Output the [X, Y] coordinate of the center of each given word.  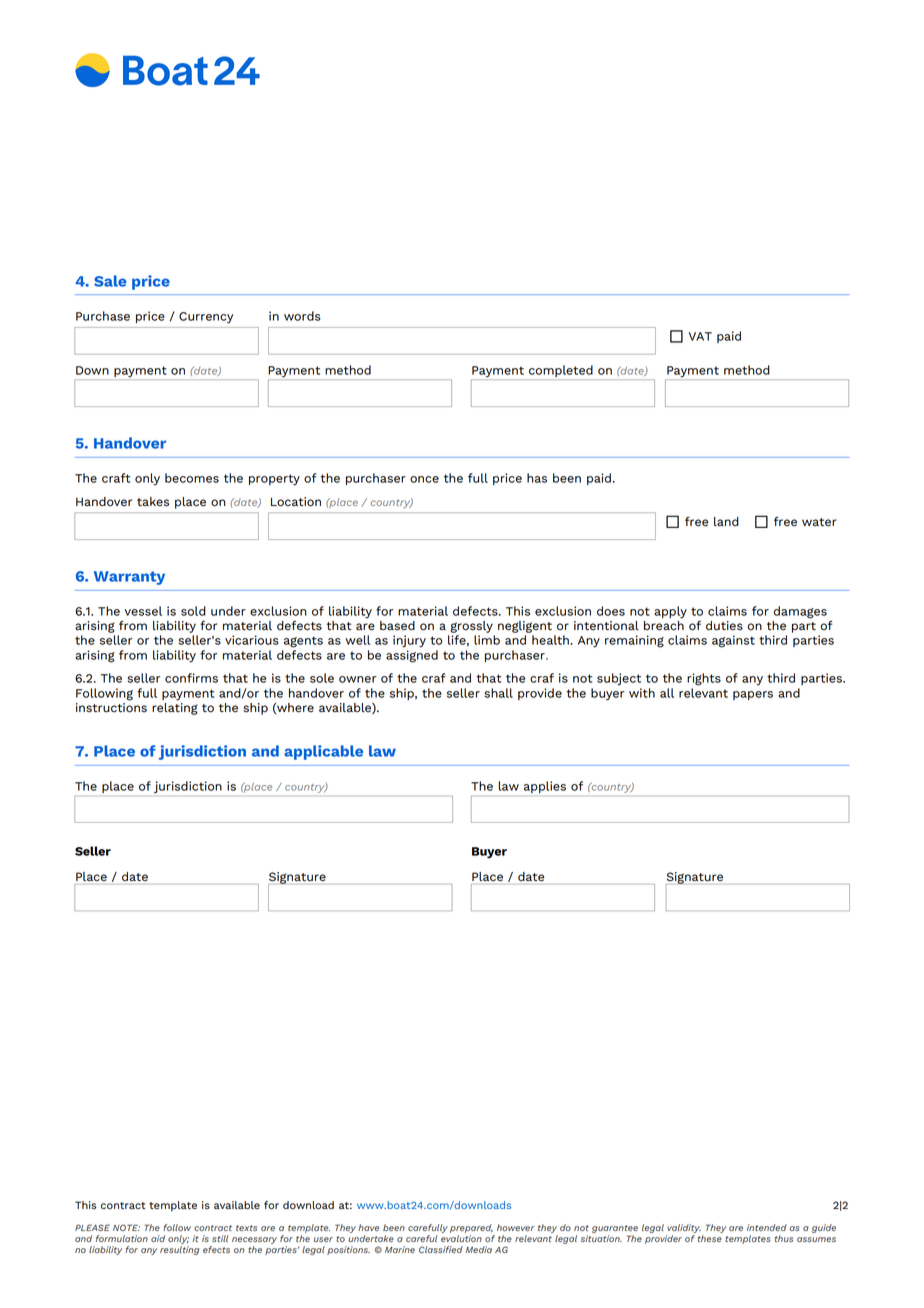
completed [561, 372]
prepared [472, 1230]
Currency [206, 318]
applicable [323, 752]
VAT [700, 336]
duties [724, 626]
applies [545, 787]
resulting [179, 1250]
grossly [471, 627]
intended [767, 1227]
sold [193, 611]
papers [753, 695]
